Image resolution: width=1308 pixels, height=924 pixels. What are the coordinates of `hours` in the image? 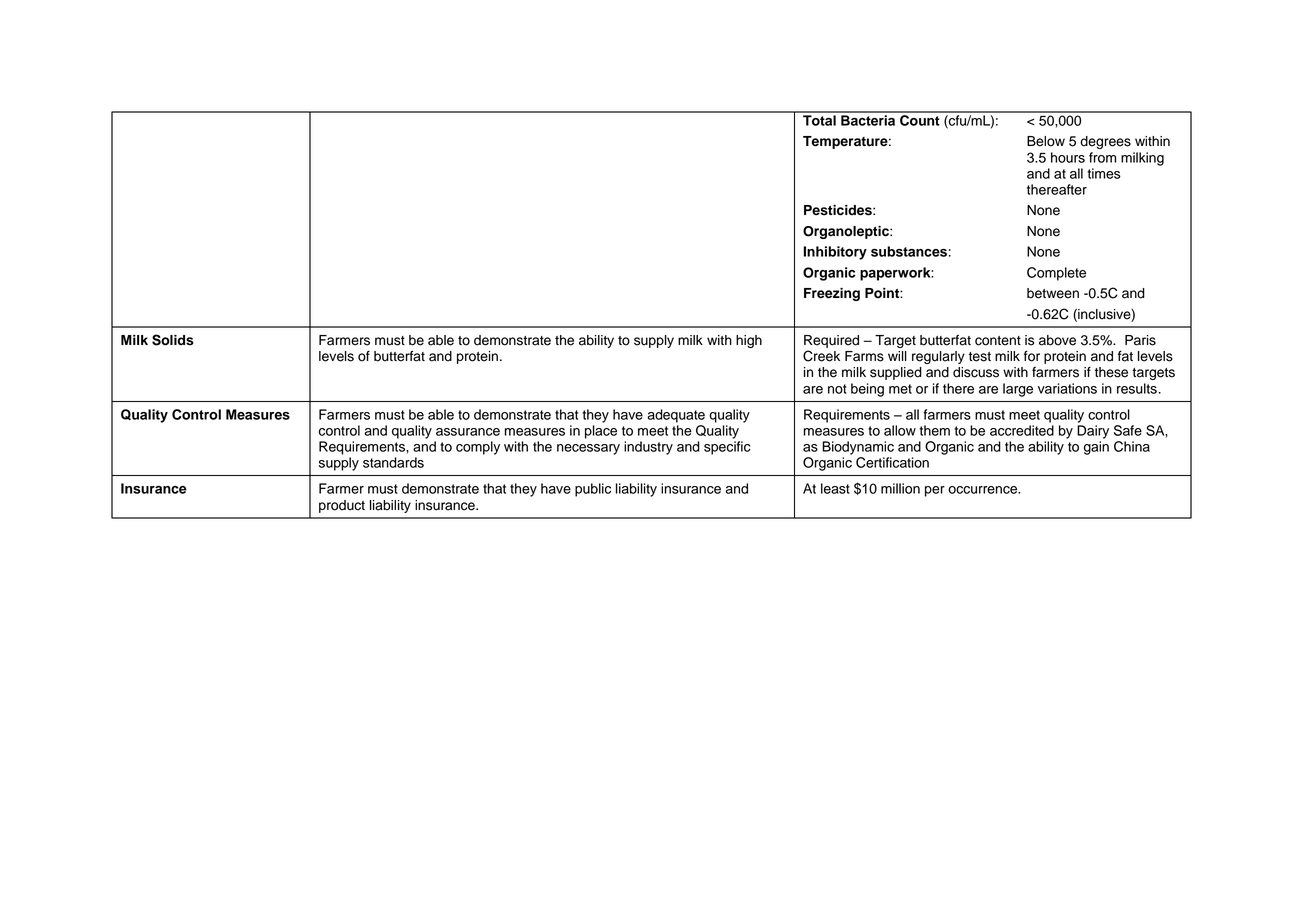 It's located at (1068, 157).
